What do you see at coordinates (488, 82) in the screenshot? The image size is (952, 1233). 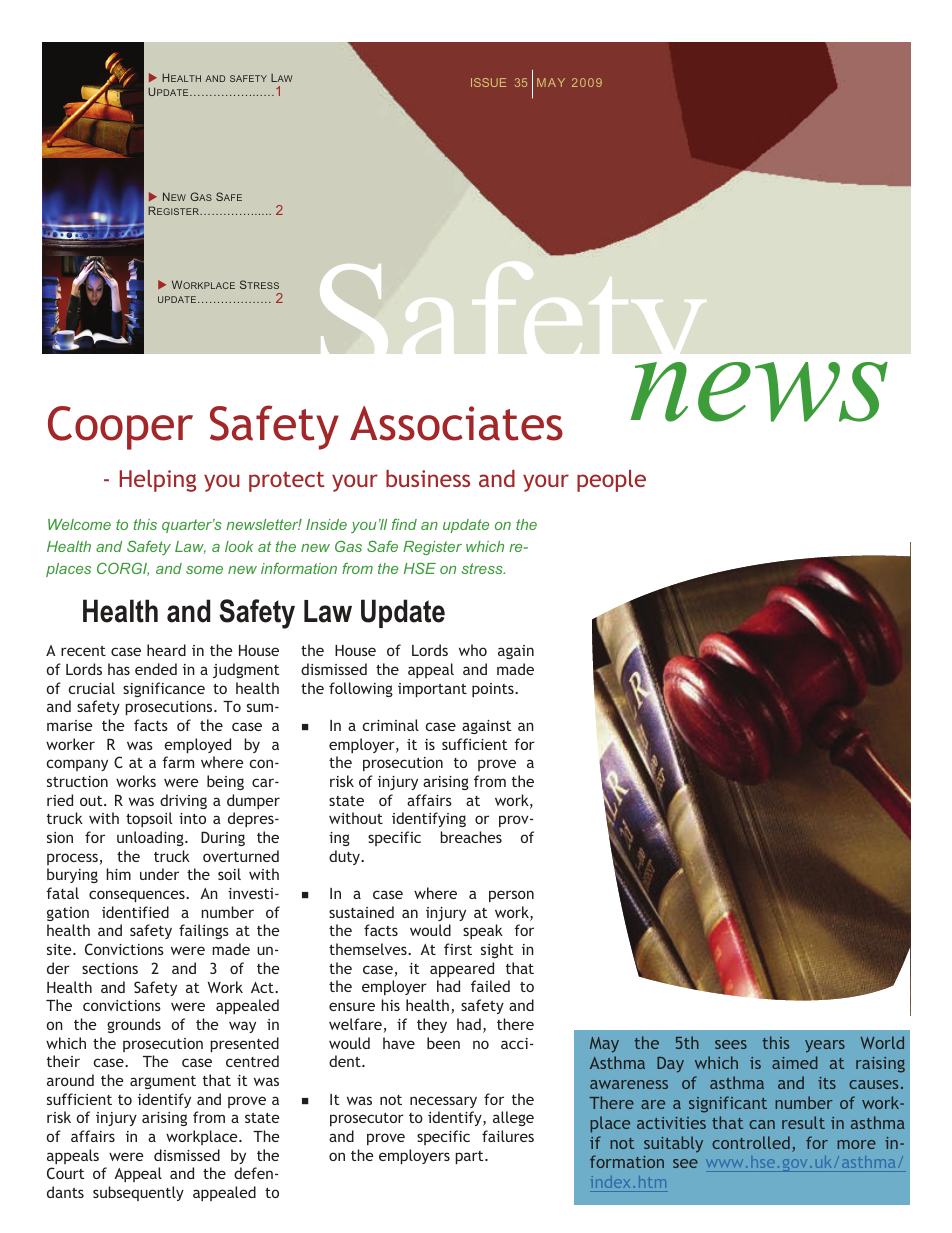 I see `ISSUE` at bounding box center [488, 82].
